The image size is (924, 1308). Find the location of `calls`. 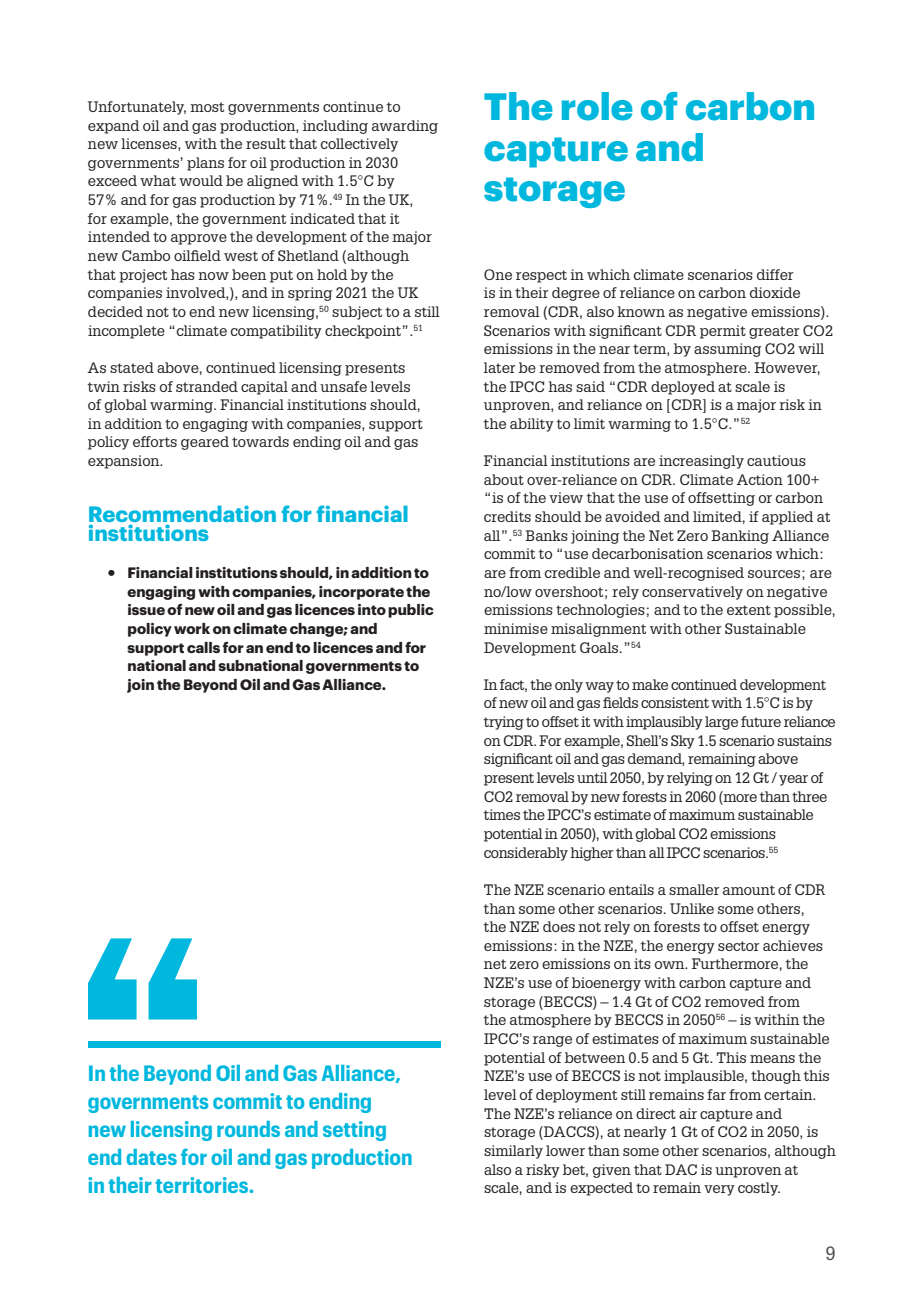

calls is located at coordinates (203, 647).
